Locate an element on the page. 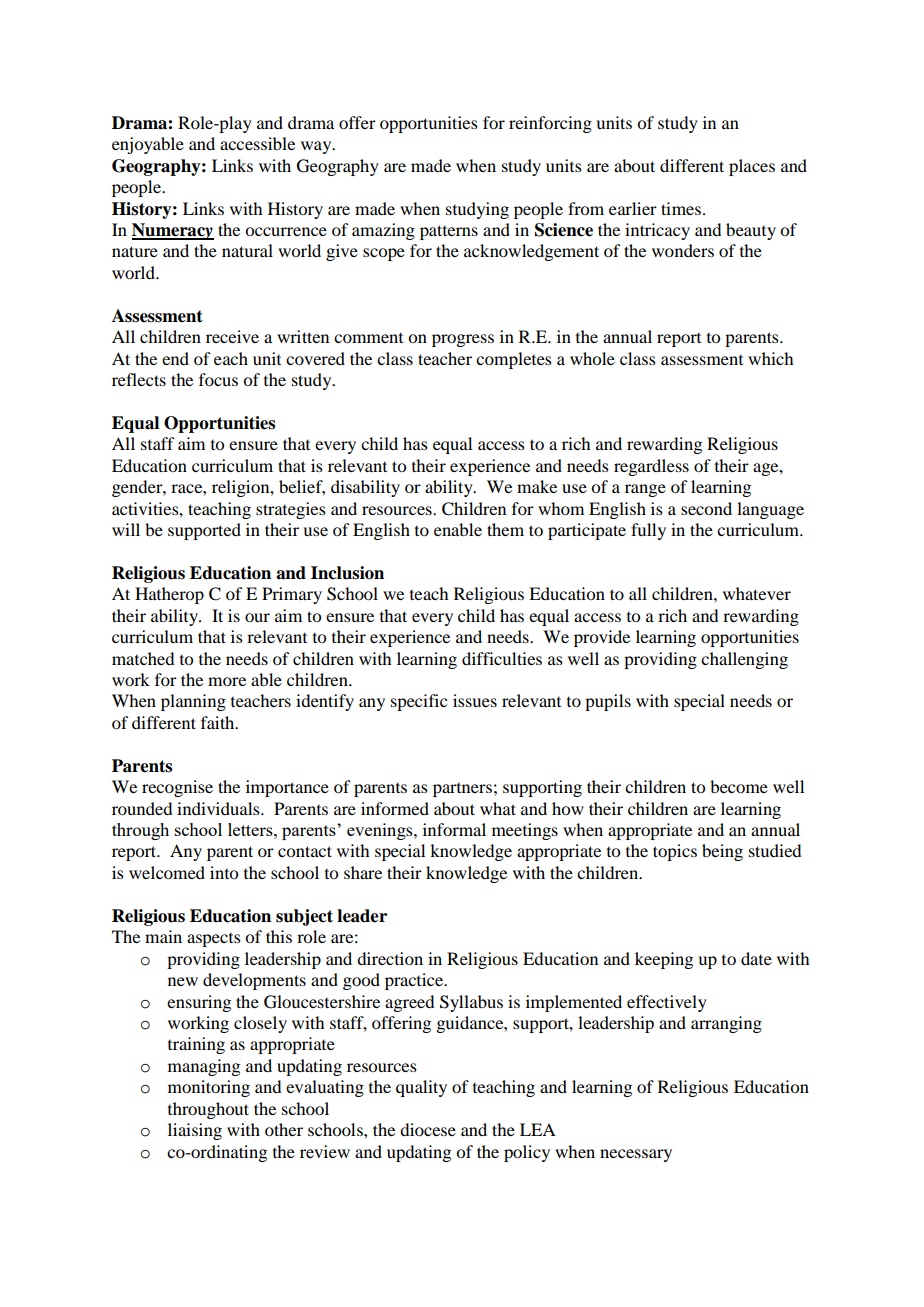  progress is located at coordinates (463, 340).
